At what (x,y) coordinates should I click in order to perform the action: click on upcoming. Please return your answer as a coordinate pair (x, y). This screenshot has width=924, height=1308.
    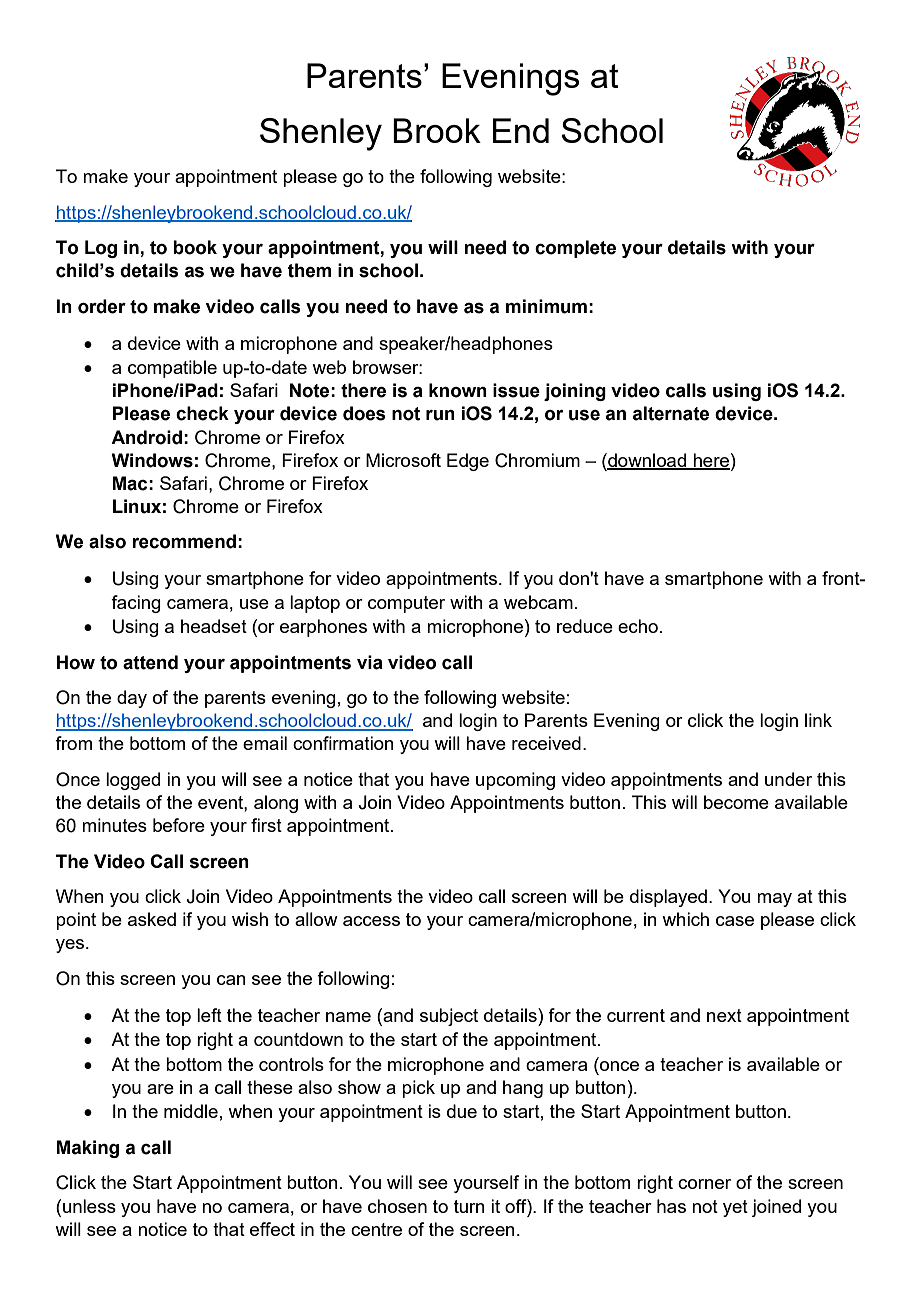
    Looking at the image, I should click on (515, 781).
